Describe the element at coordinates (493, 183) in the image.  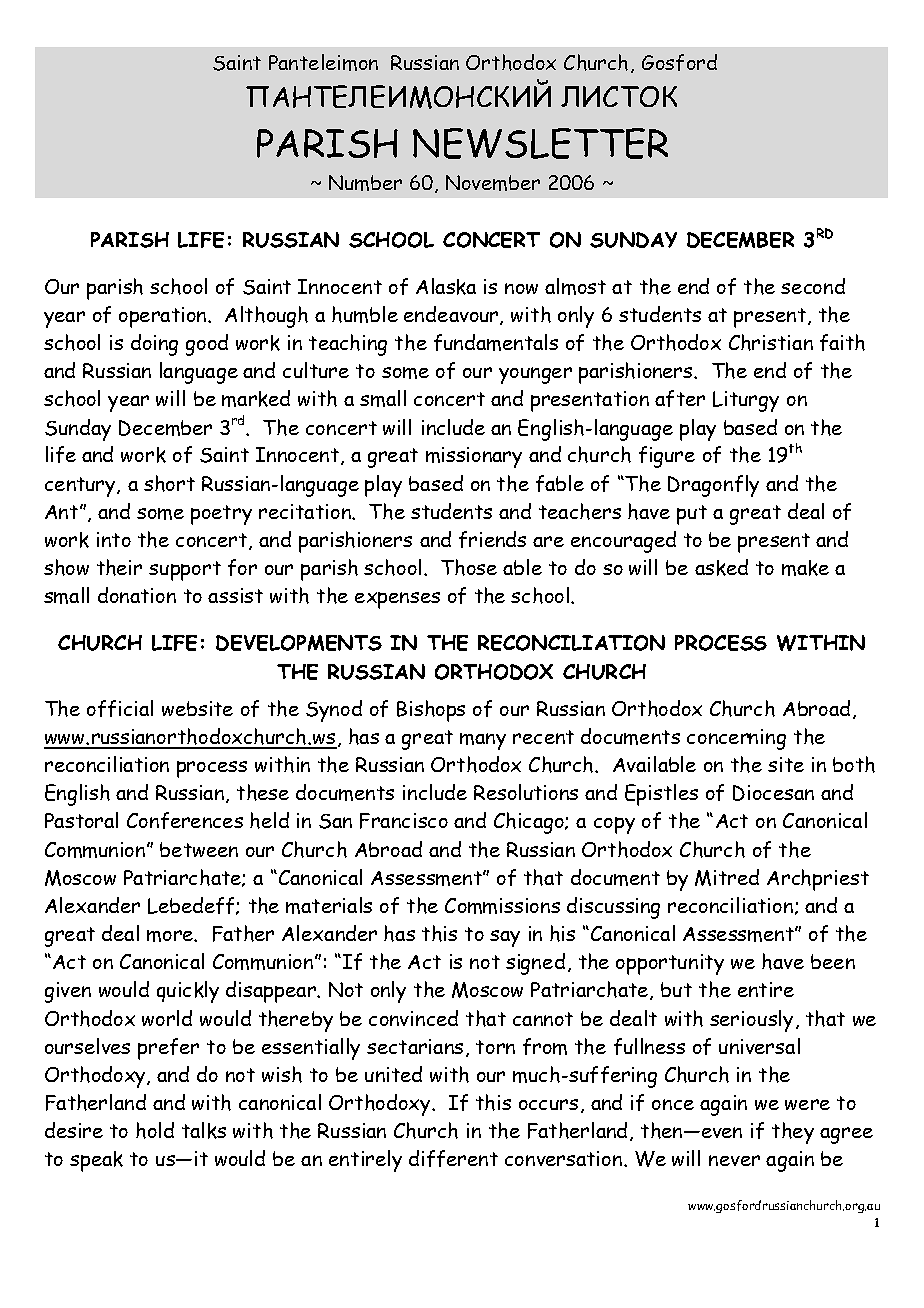
I see `November` at that location.
